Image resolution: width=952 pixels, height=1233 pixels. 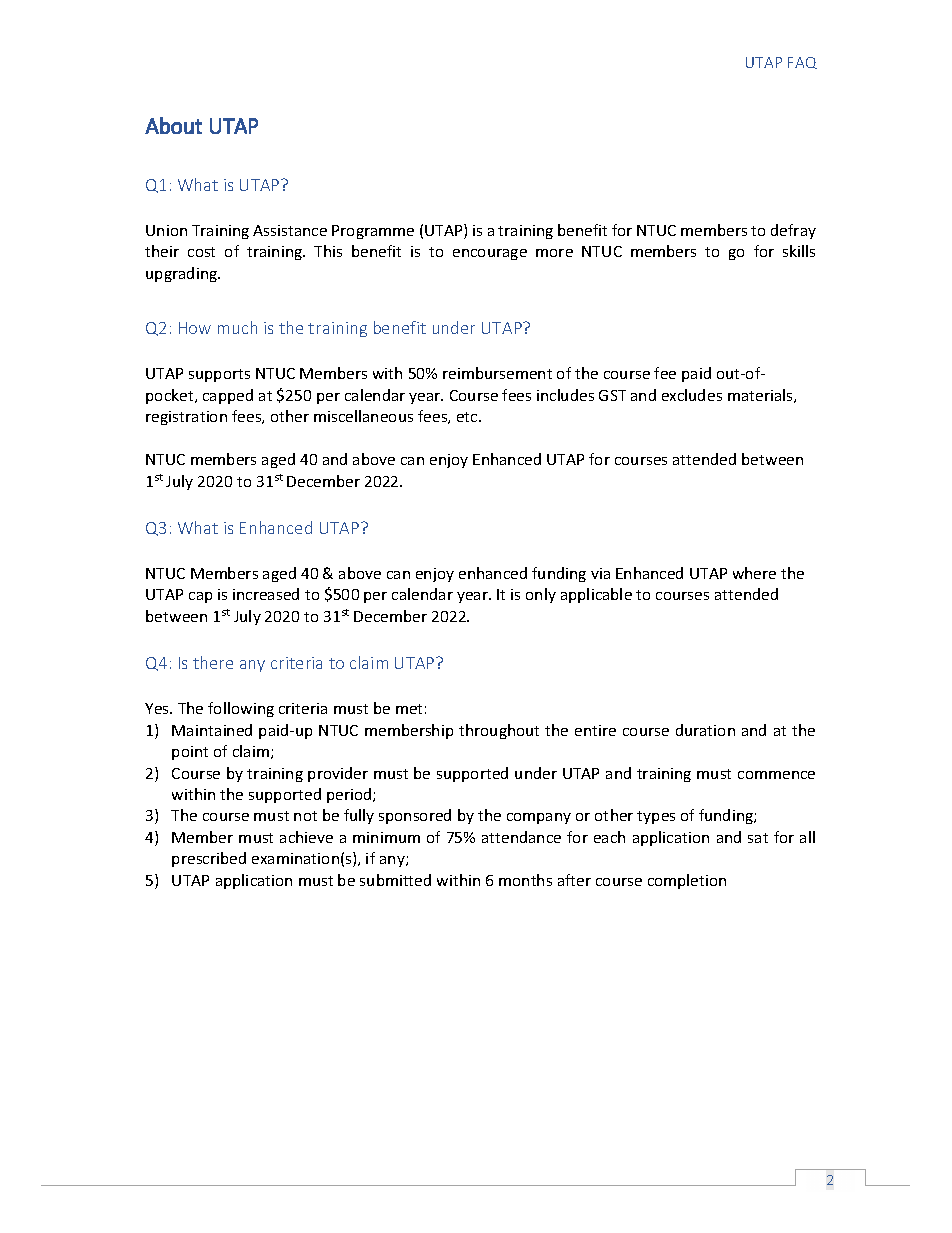 I want to click on only, so click(x=541, y=595).
